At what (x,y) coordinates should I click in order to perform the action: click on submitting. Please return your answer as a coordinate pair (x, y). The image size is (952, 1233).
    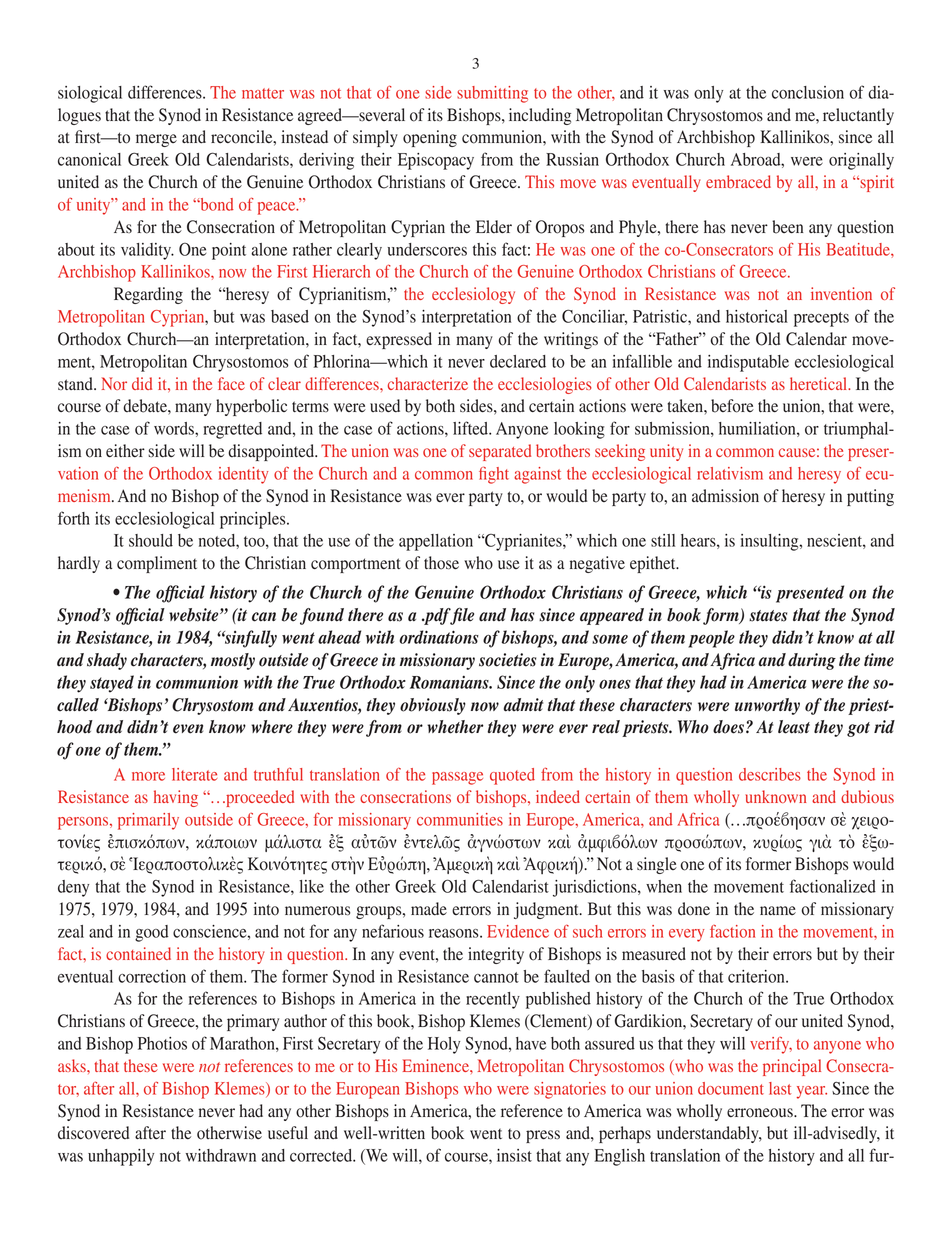
    Looking at the image, I should click on (492, 94).
